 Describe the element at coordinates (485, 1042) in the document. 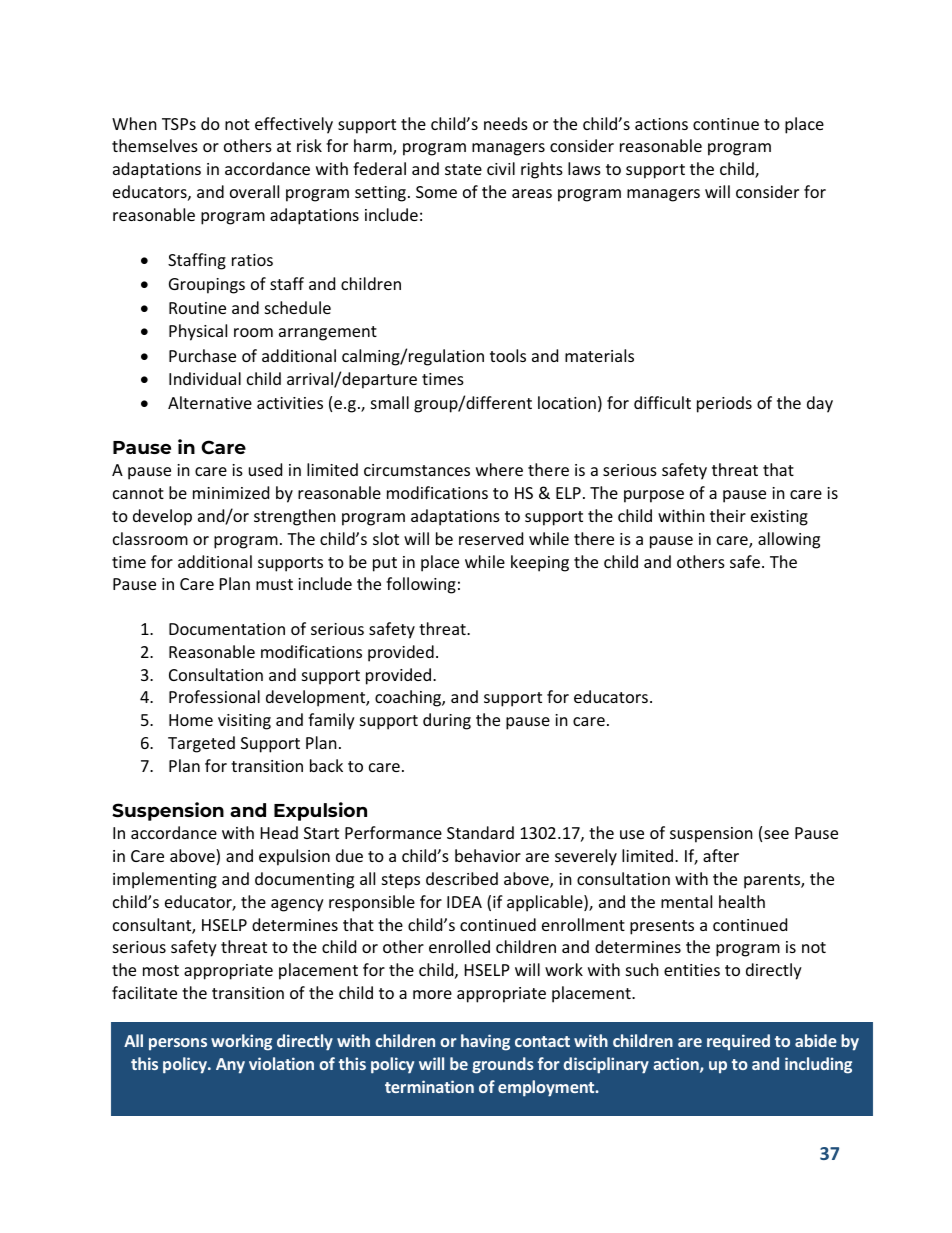

I see `having` at that location.
